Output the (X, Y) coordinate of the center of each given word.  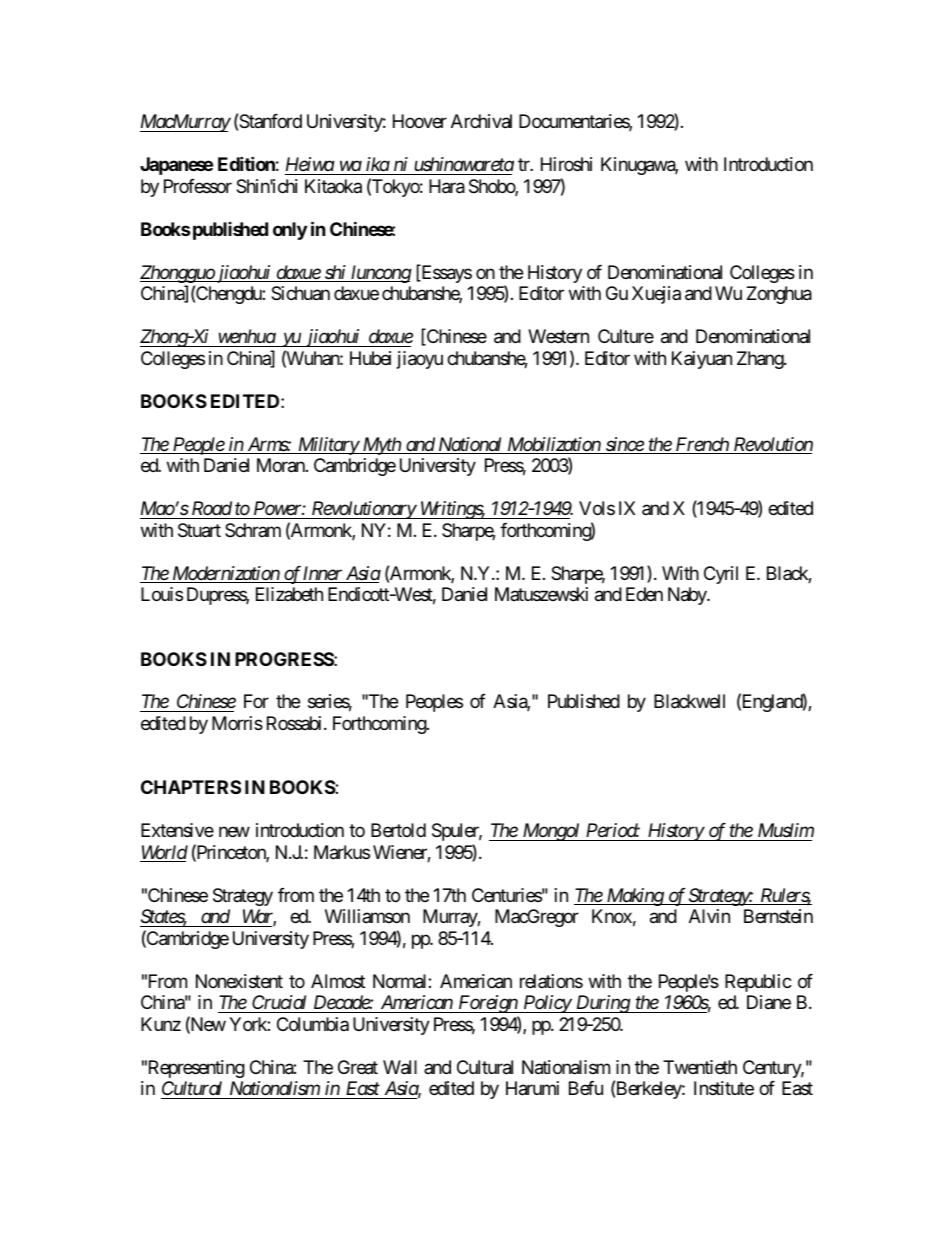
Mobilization (553, 445)
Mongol (551, 832)
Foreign (487, 1004)
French (701, 445)
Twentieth (700, 1067)
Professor (198, 186)
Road (212, 508)
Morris (237, 723)
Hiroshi (566, 164)
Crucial (280, 1004)
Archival (481, 121)
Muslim (784, 832)
